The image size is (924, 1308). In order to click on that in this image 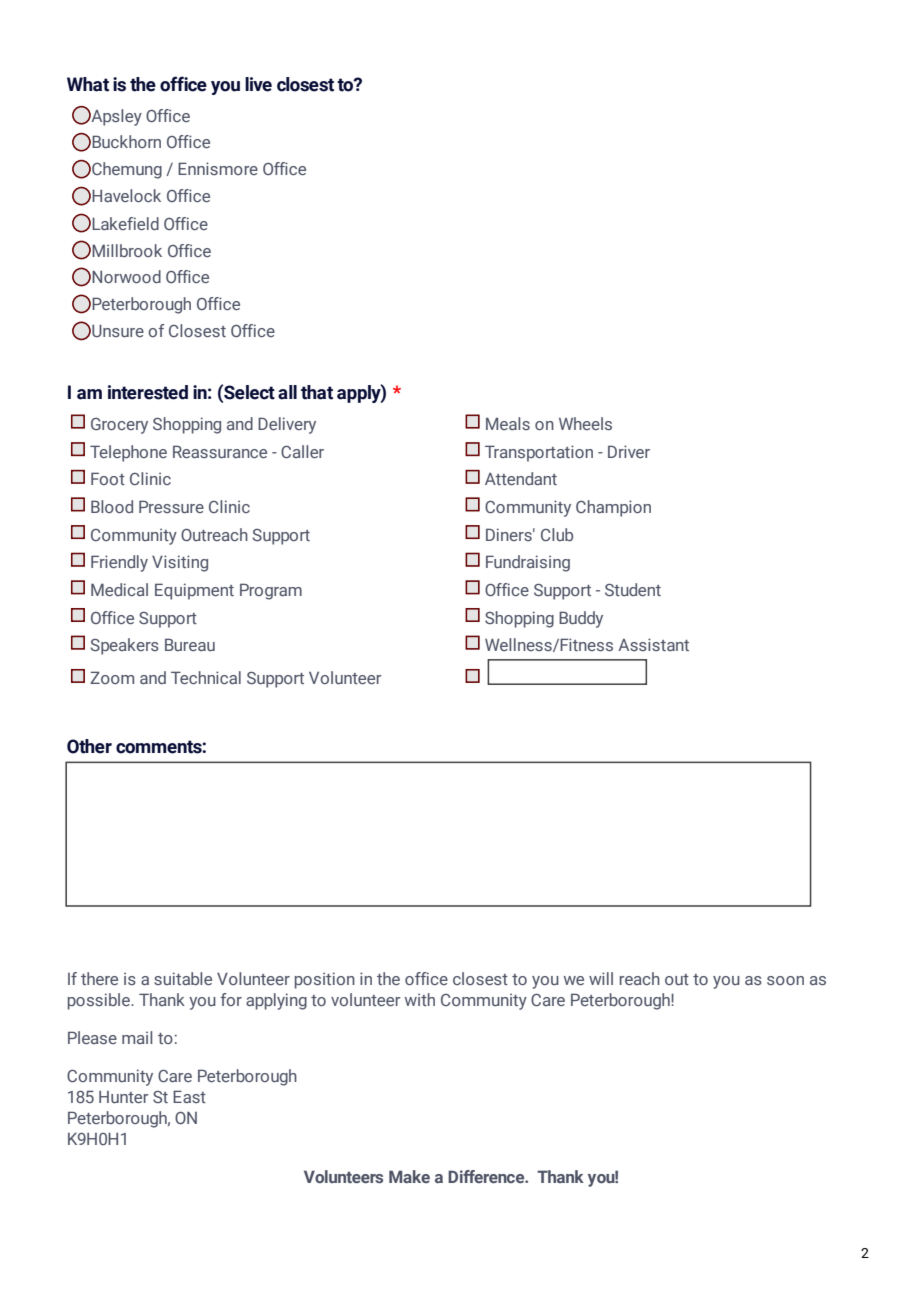, I will do `click(317, 392)`.
